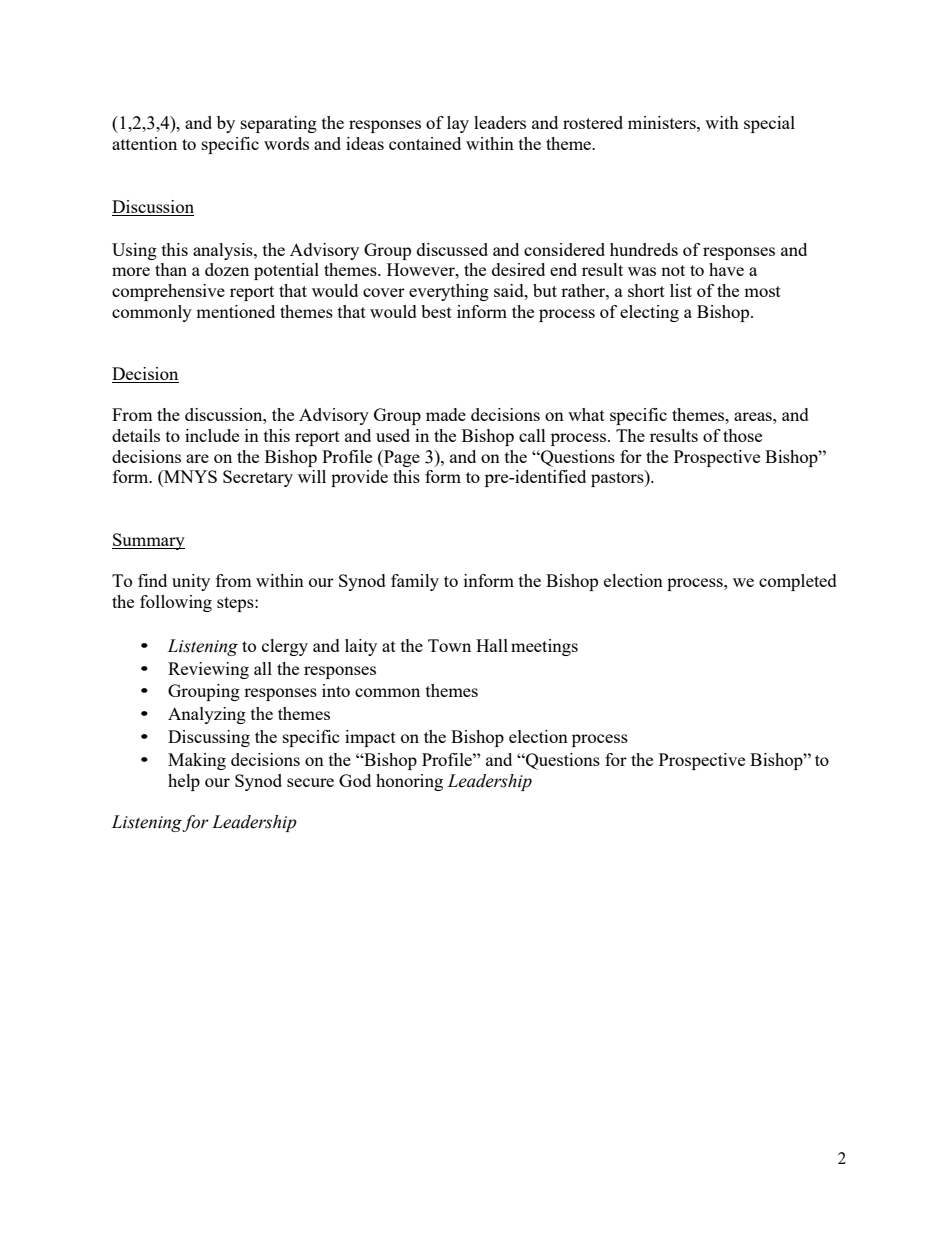 The width and height of the screenshot is (952, 1233). I want to click on attention, so click(144, 143).
